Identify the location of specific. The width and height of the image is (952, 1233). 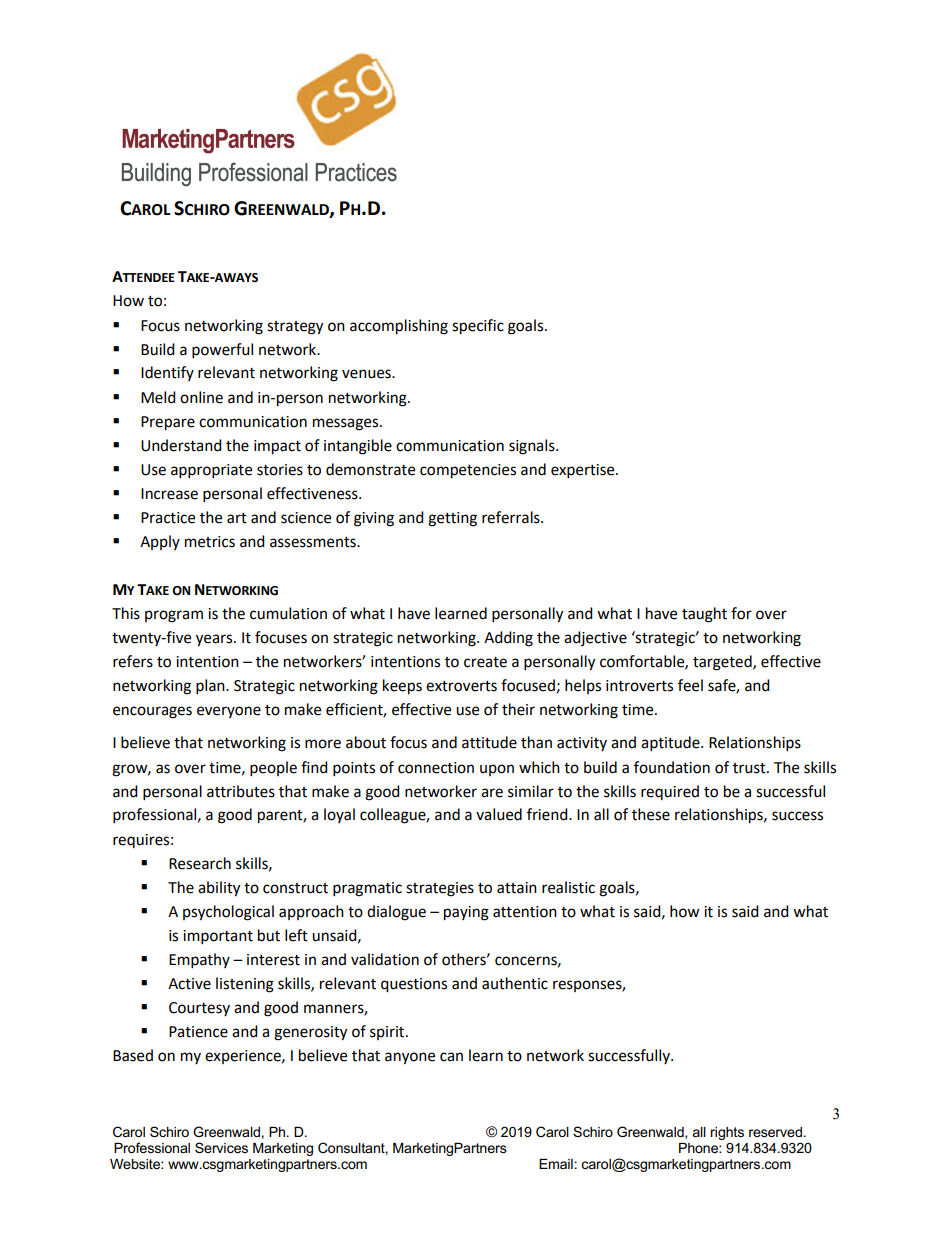
(478, 327).
